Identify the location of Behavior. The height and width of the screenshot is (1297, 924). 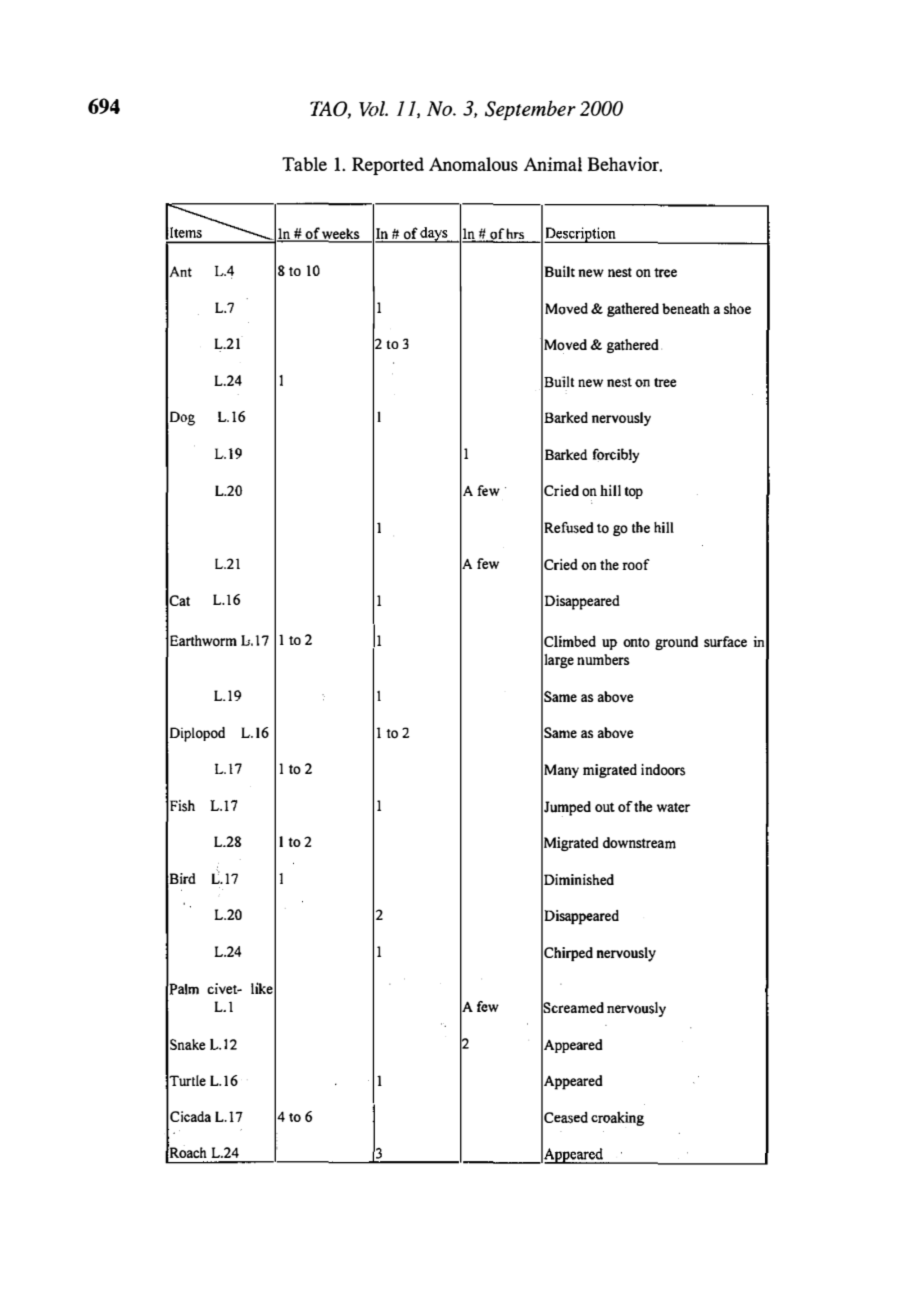
(624, 164).
